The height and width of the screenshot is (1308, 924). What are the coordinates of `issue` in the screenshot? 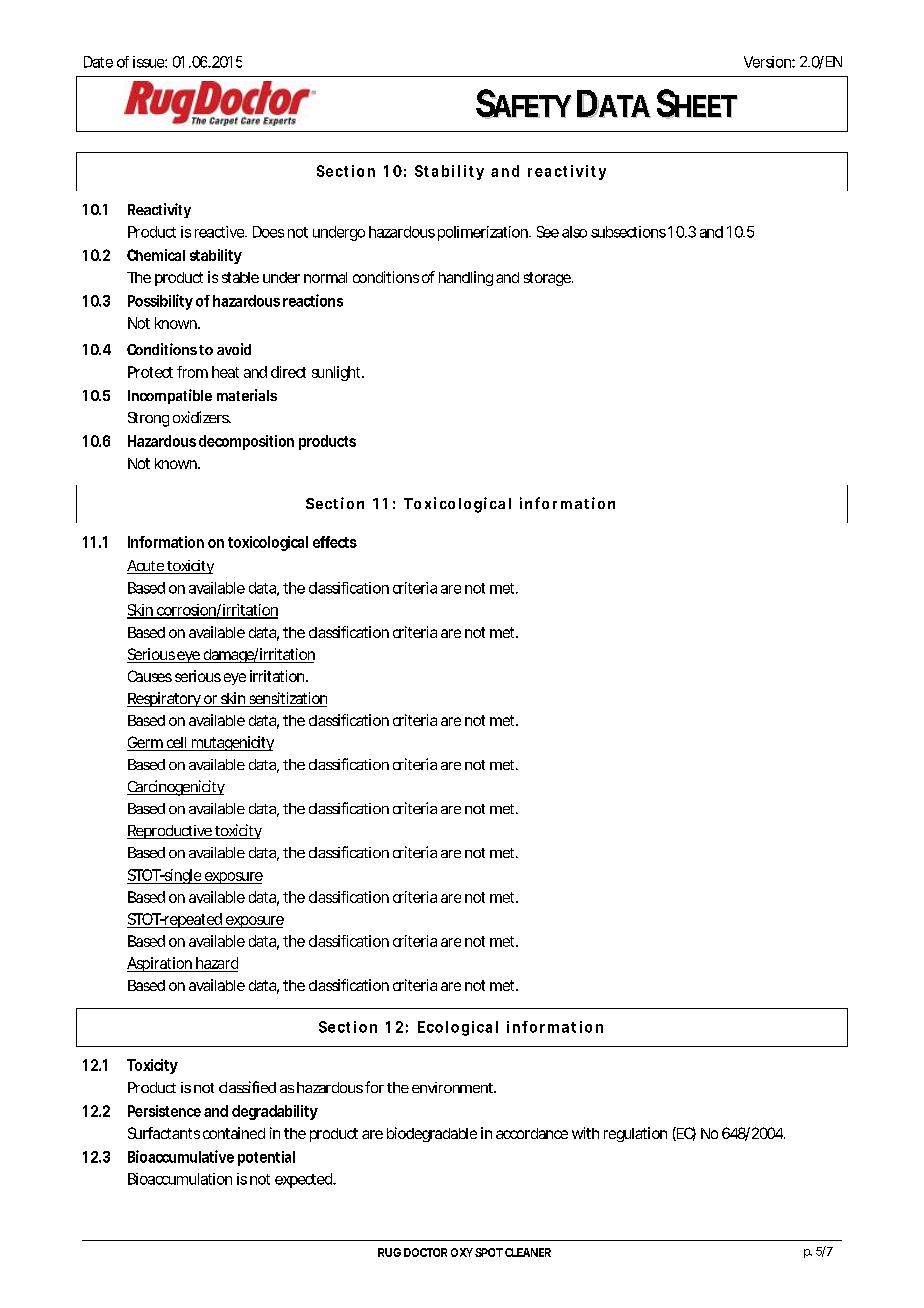 It's located at (148, 62).
